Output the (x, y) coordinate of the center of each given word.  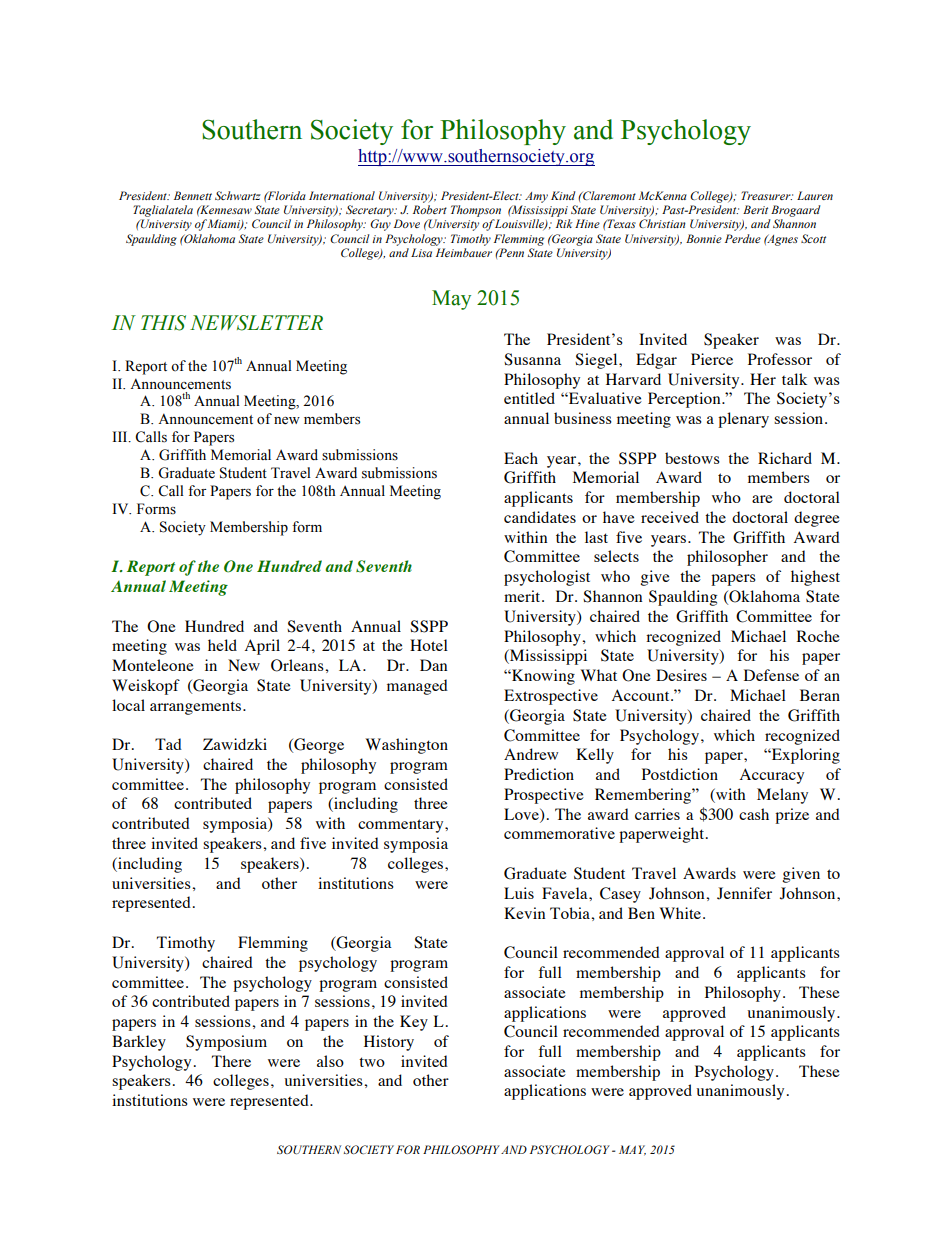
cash (754, 814)
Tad (168, 744)
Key (414, 1023)
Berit (755, 209)
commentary (402, 826)
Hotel (429, 645)
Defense (771, 675)
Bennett (193, 195)
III (121, 436)
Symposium (226, 1043)
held (222, 645)
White (680, 913)
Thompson (476, 211)
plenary (743, 420)
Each (521, 458)
